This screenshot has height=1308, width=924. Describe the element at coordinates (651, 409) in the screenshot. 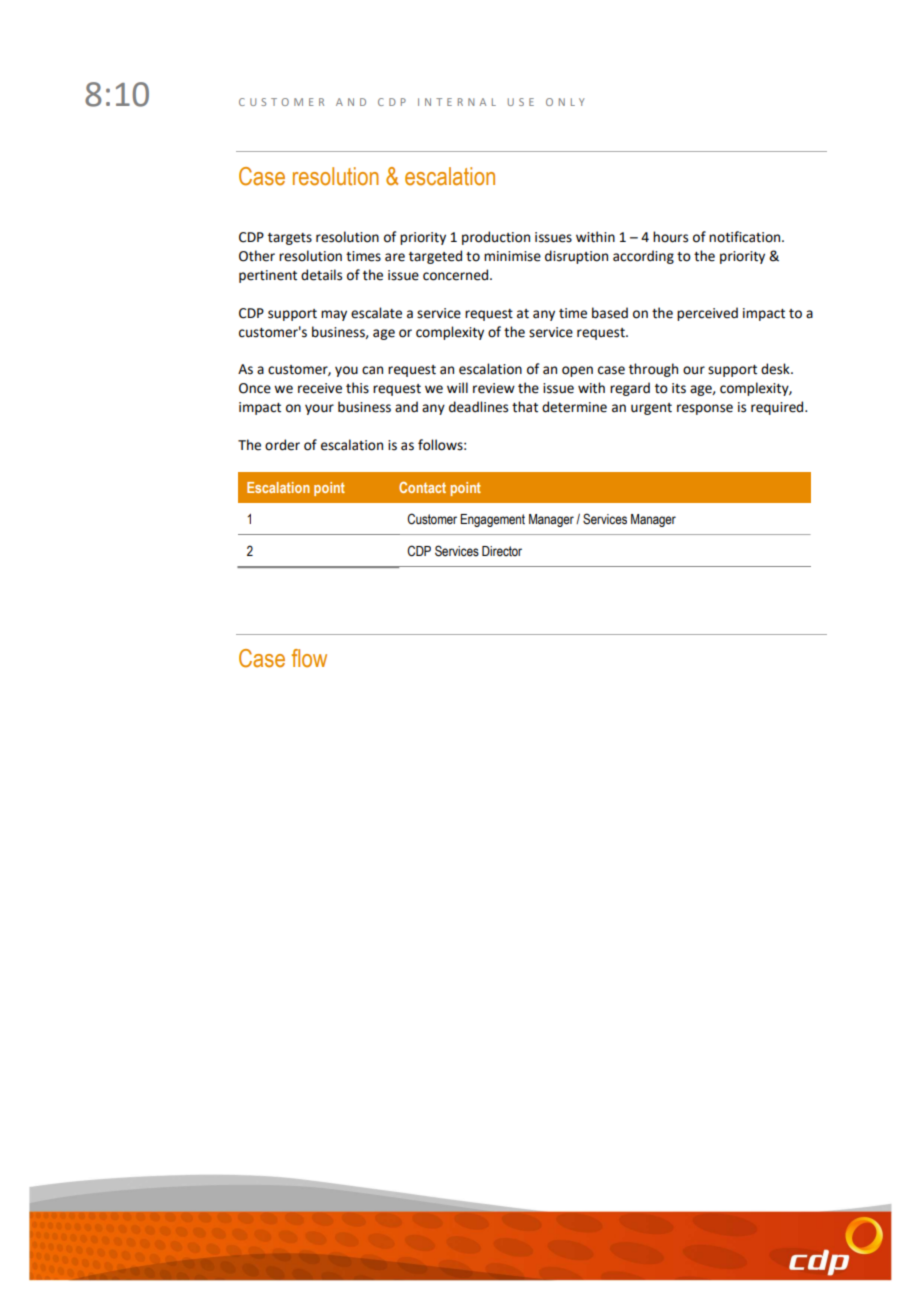

I see `urgent` at that location.
